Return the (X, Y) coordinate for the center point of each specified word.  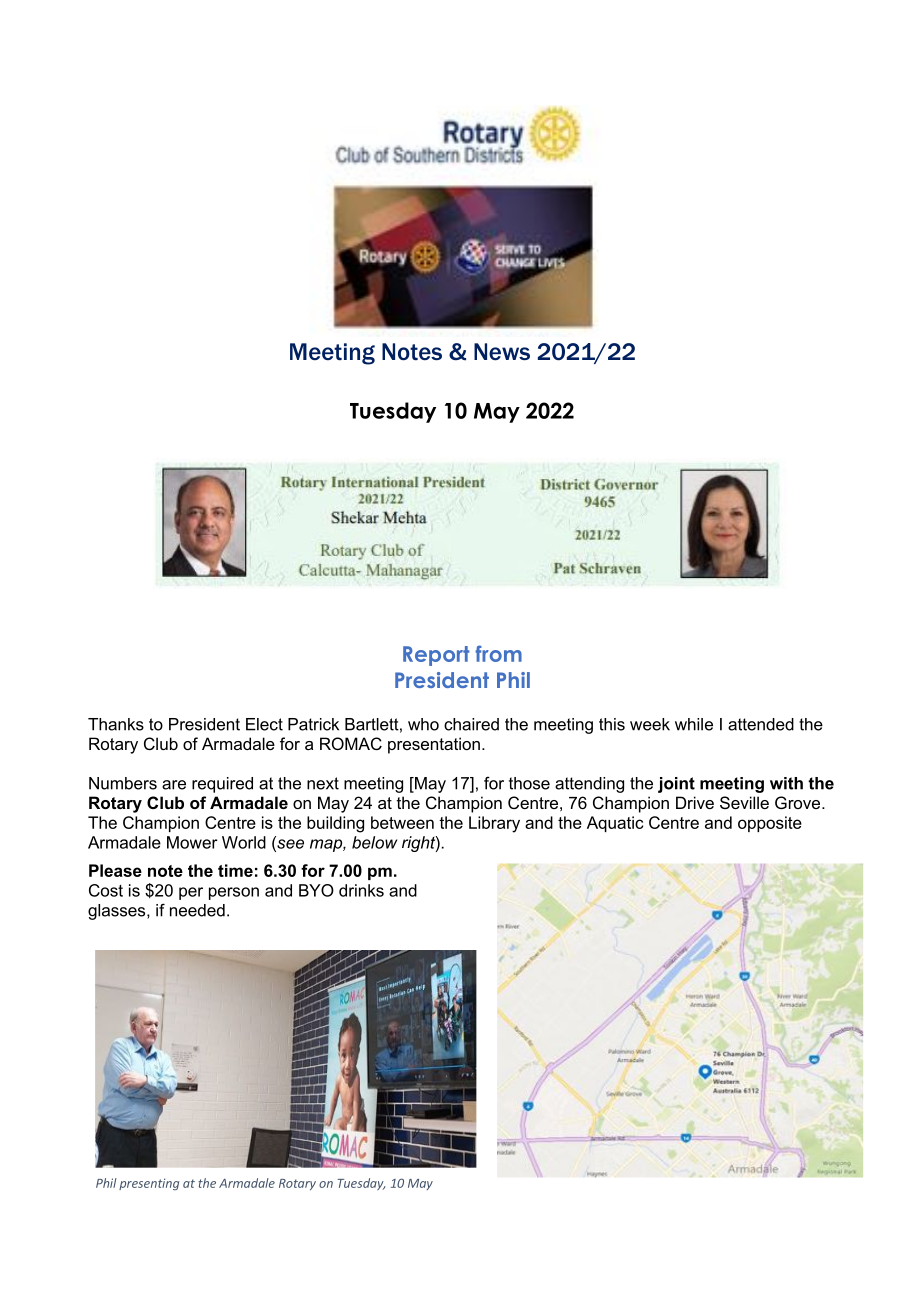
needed (197, 910)
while (694, 724)
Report (436, 656)
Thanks (116, 724)
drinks (361, 890)
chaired (471, 724)
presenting (149, 1184)
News (502, 352)
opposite (770, 824)
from (498, 653)
